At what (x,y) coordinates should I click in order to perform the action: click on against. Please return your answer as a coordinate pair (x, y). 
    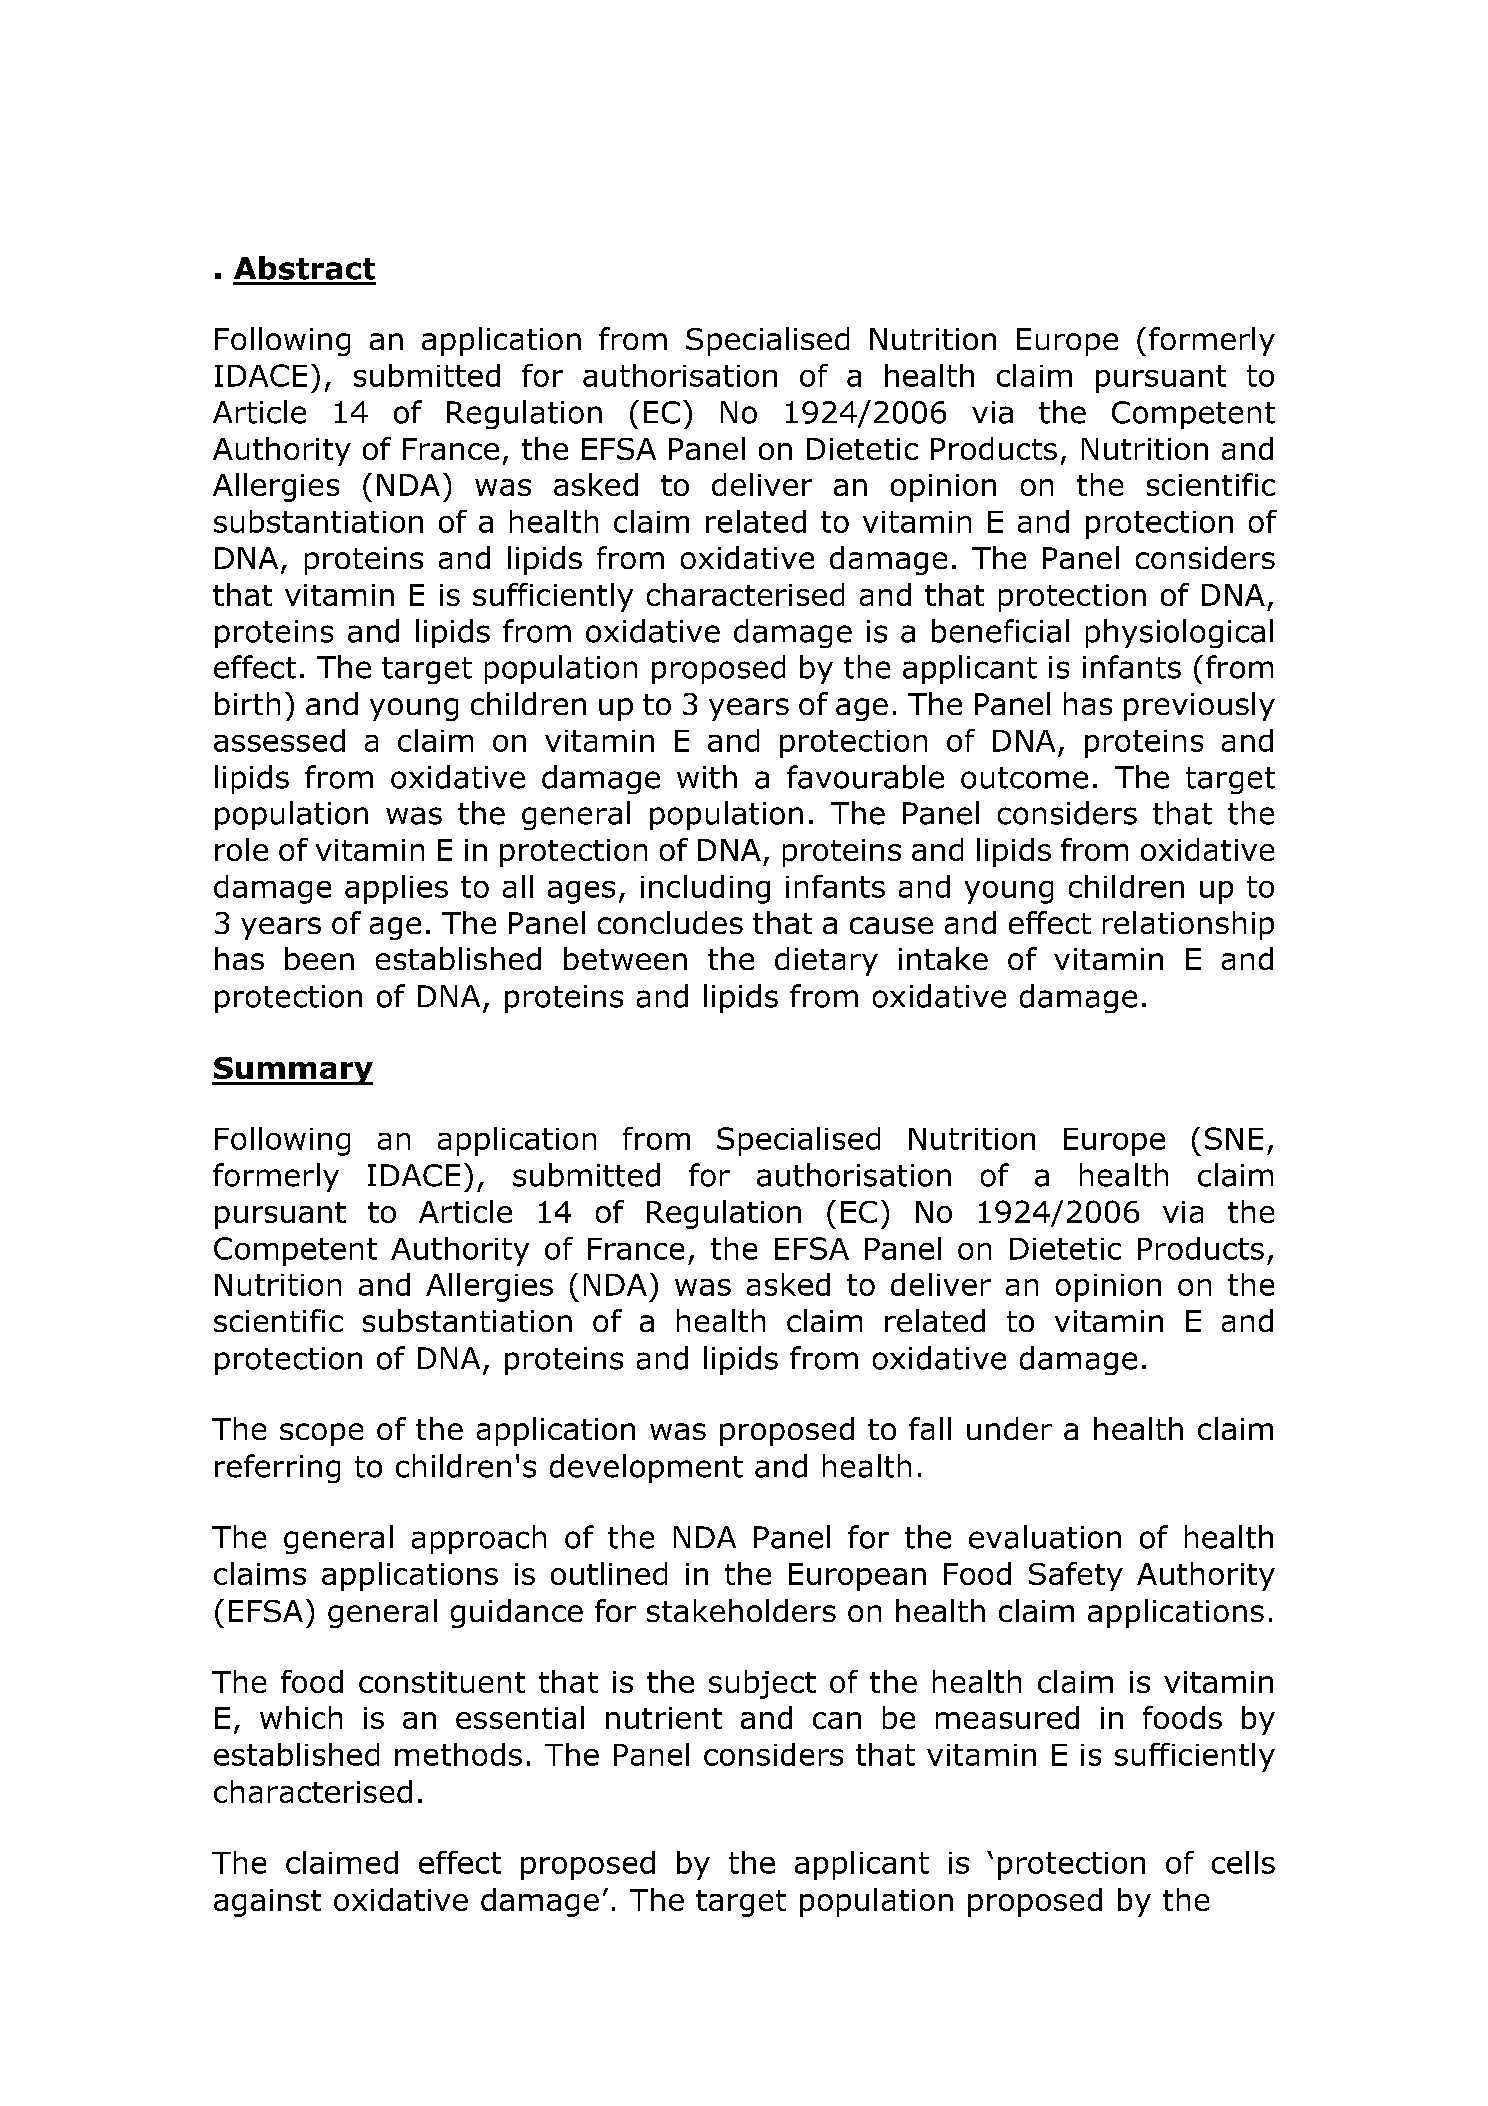
    Looking at the image, I should click on (267, 1903).
